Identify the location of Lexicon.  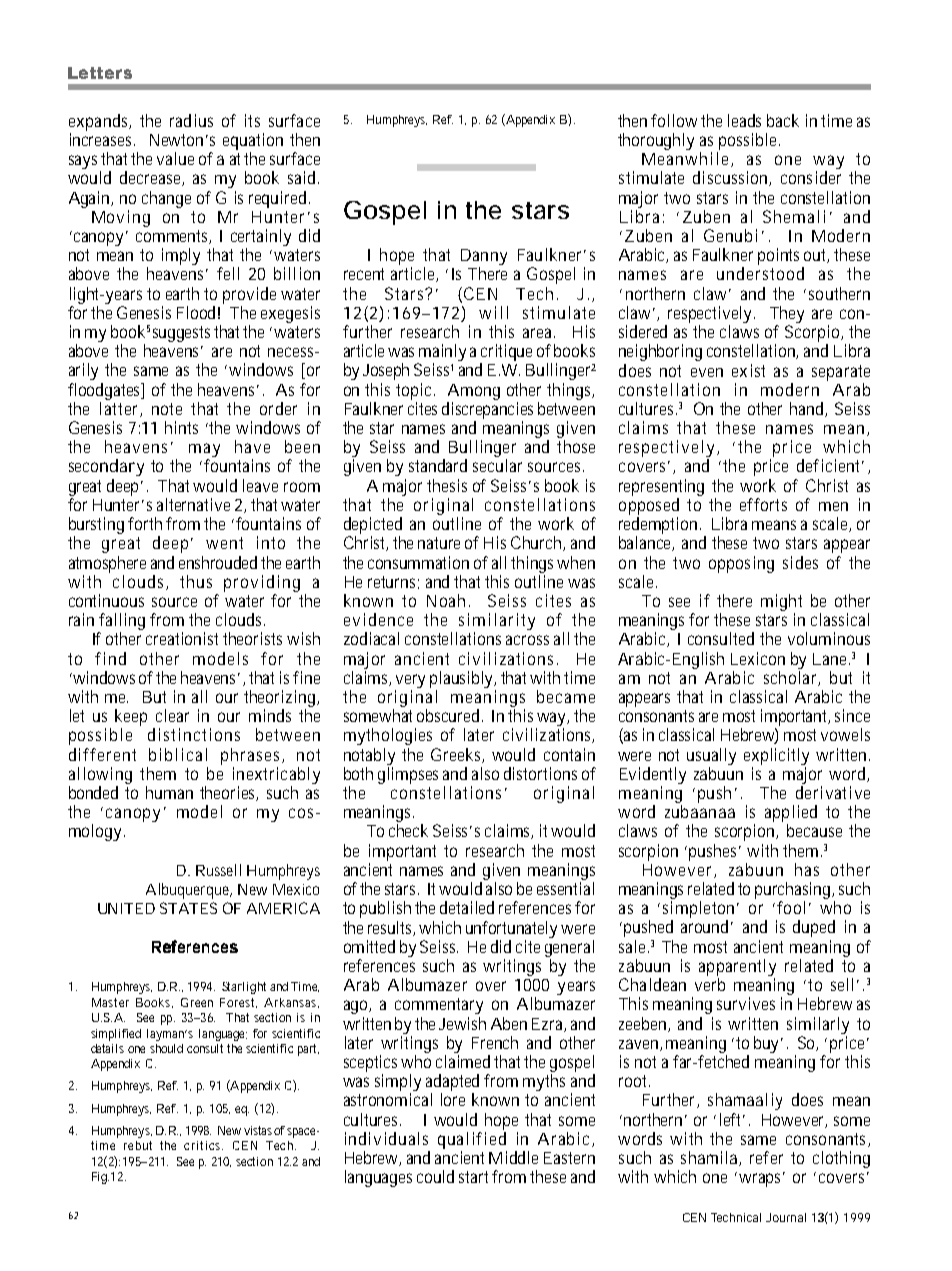
(758, 658).
